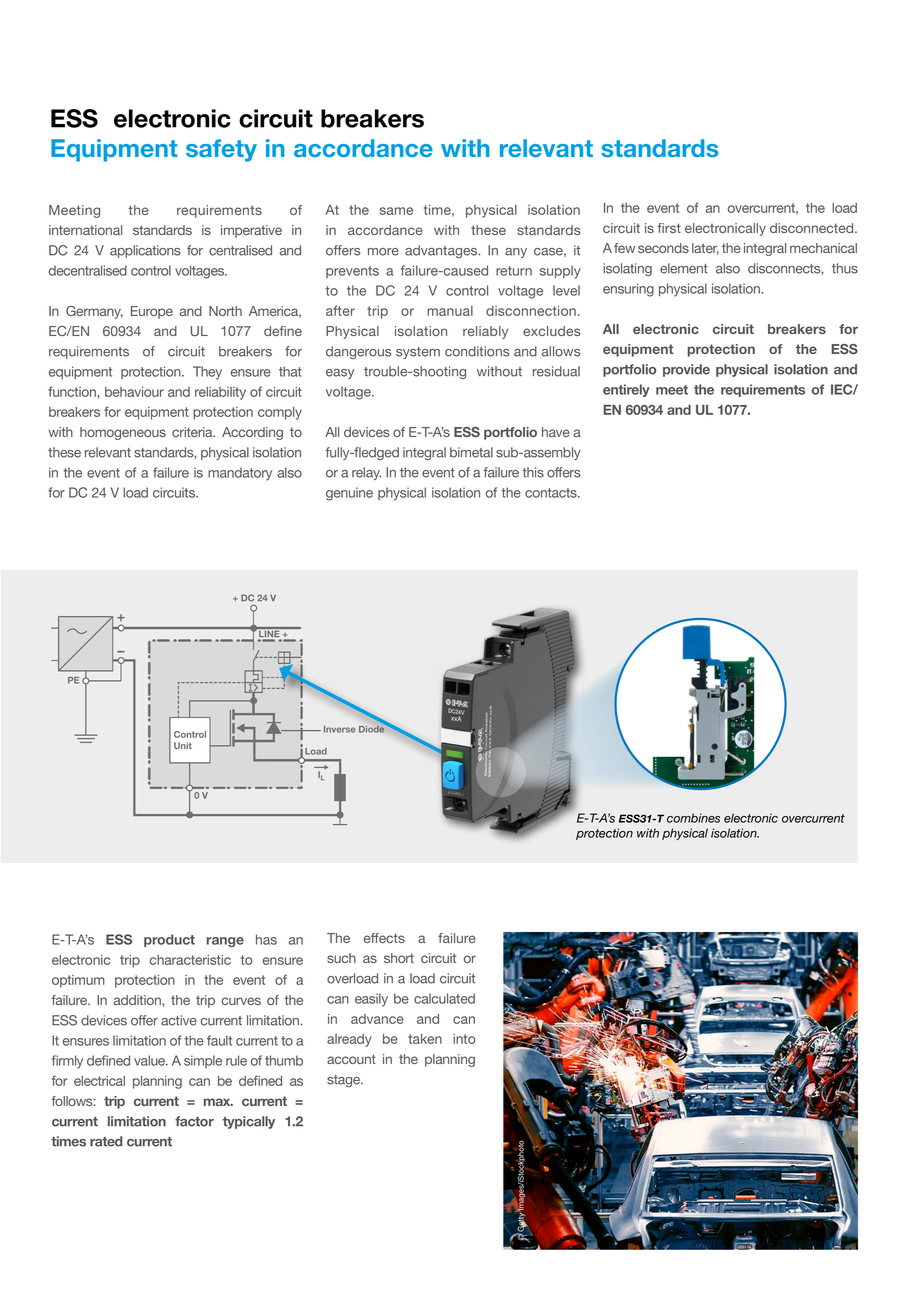 This screenshot has width=924, height=1308. What do you see at coordinates (183, 745) in the screenshot?
I see `Unit` at bounding box center [183, 745].
